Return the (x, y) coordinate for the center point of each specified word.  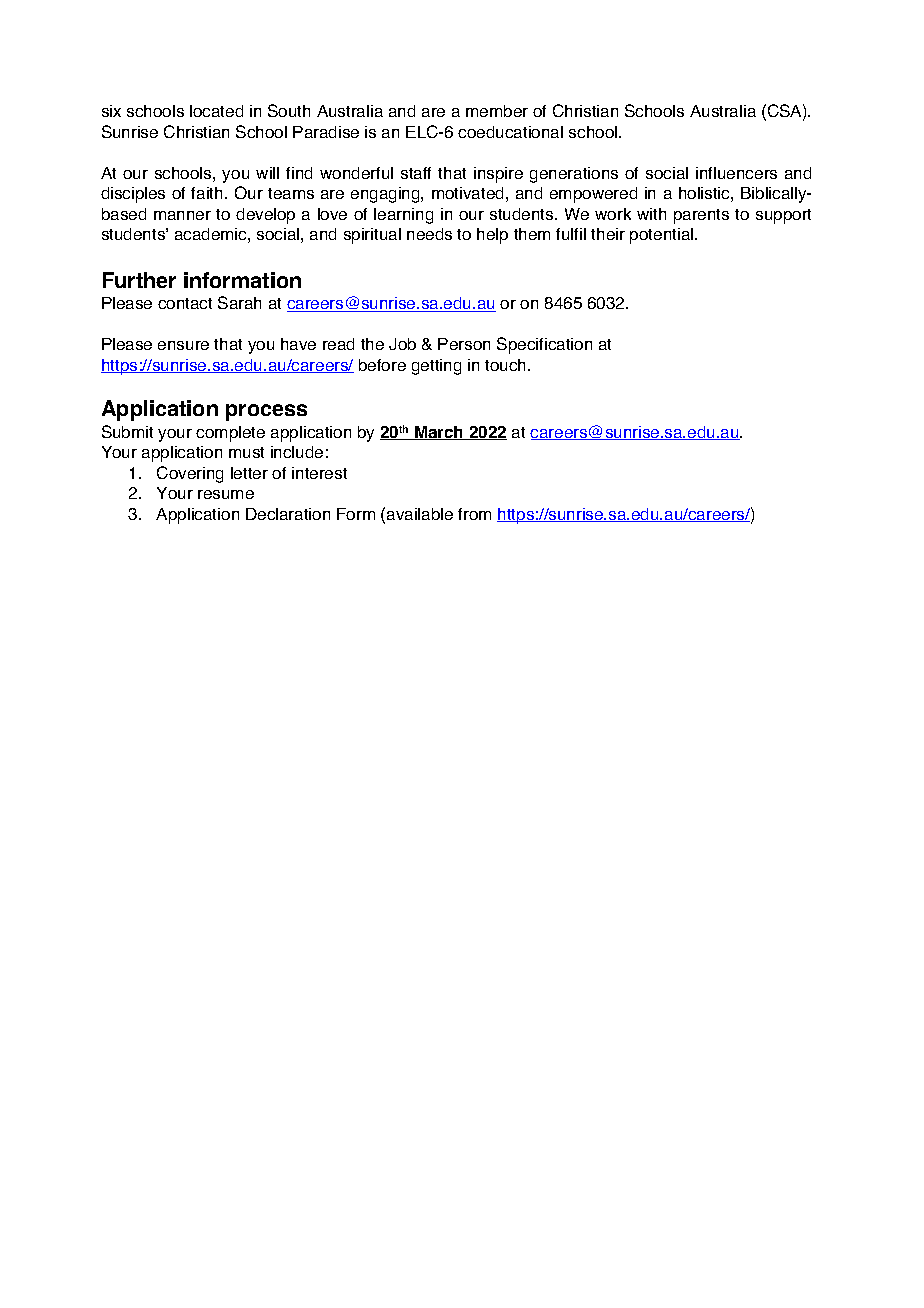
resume (226, 494)
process (266, 412)
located (216, 111)
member (497, 111)
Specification (544, 345)
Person (464, 344)
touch (507, 365)
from (474, 514)
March (439, 433)
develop (265, 216)
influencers (736, 173)
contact (185, 303)
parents (701, 216)
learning (403, 216)
